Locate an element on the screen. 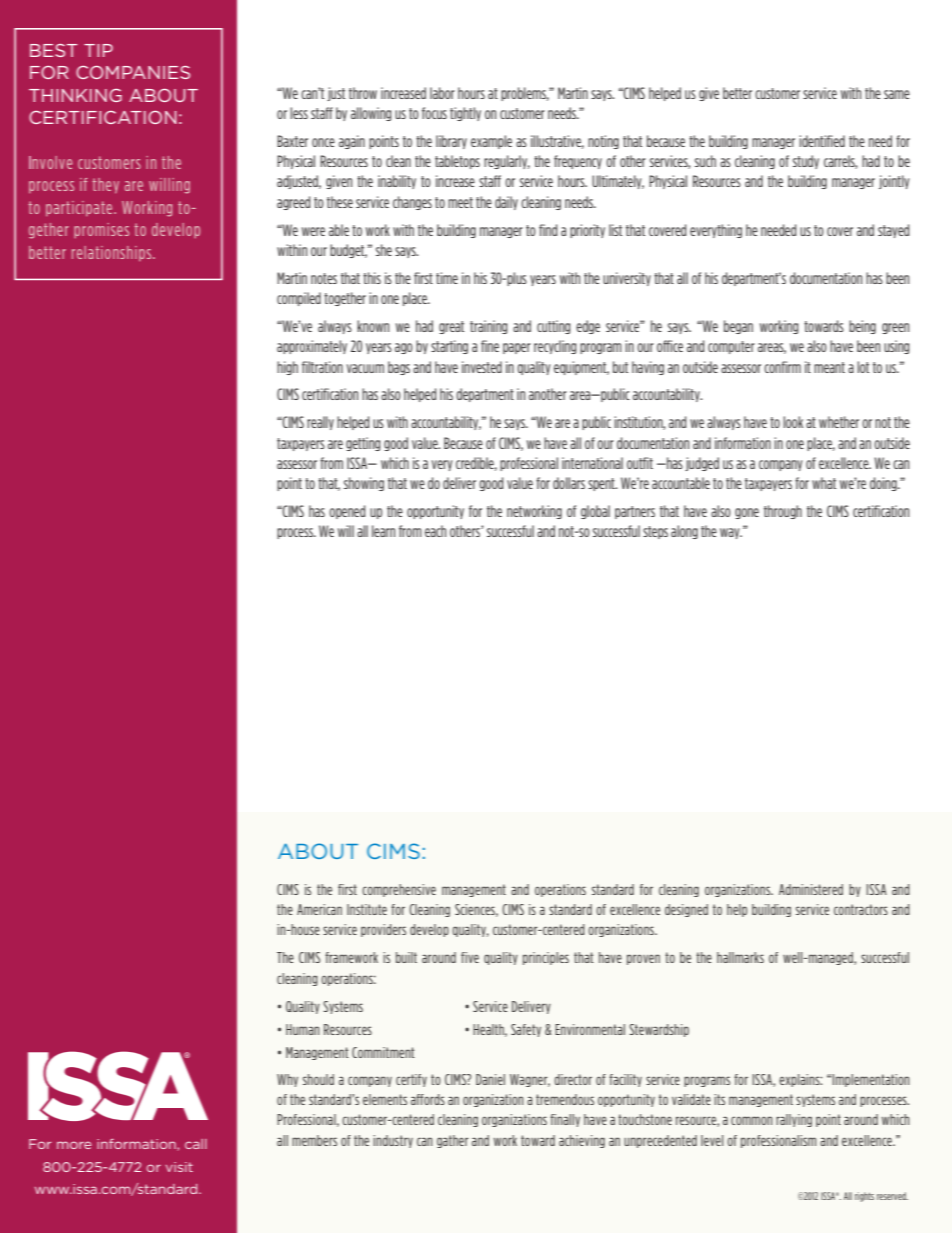 The width and height of the screenshot is (952, 1233). COMPANIES is located at coordinates (133, 72).
